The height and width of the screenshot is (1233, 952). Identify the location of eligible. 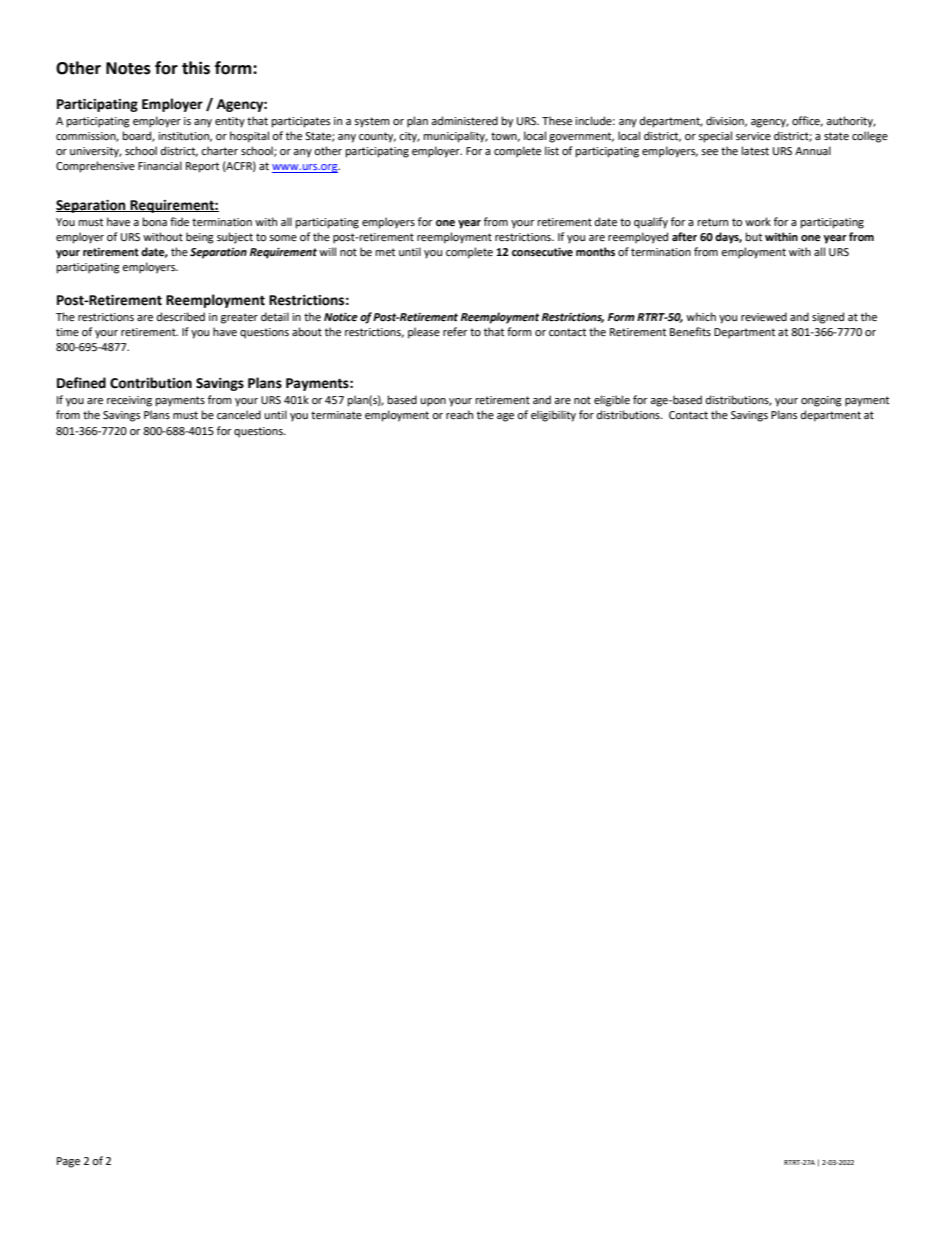
(612, 401).
